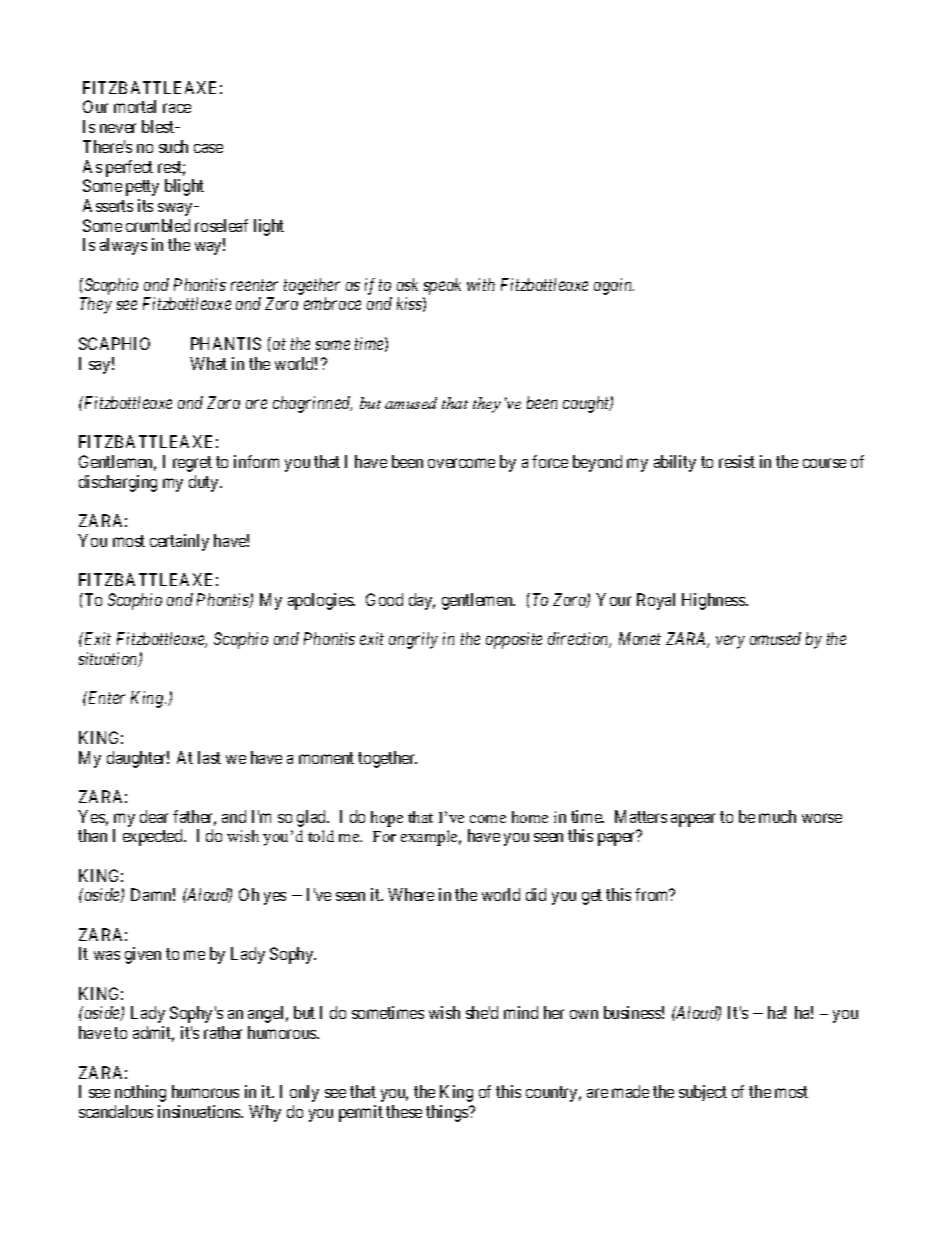 The height and width of the screenshot is (1233, 952). Describe the element at coordinates (481, 284) in the screenshot. I see `with` at that location.
